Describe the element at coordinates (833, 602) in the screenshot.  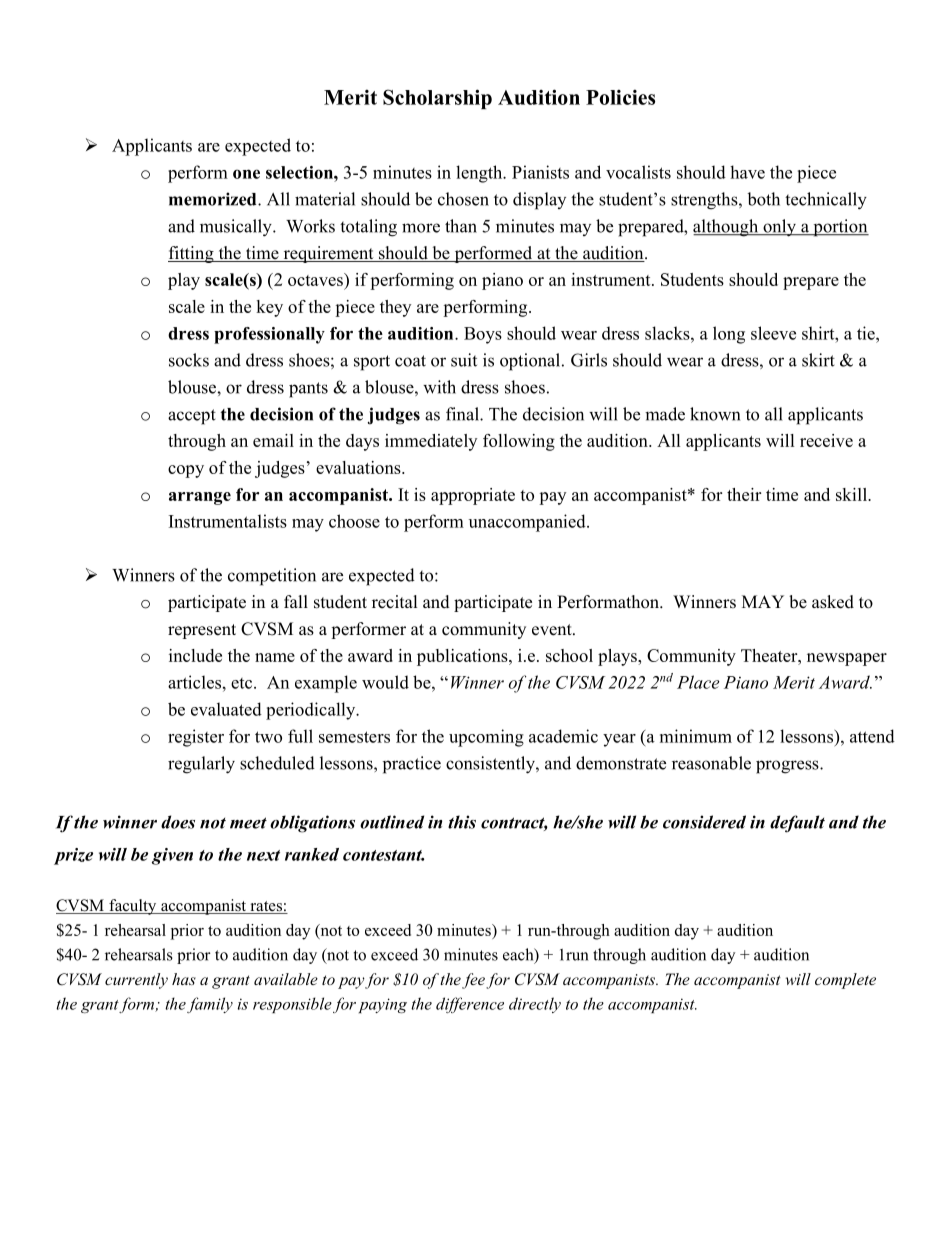
I see `asked` at that location.
